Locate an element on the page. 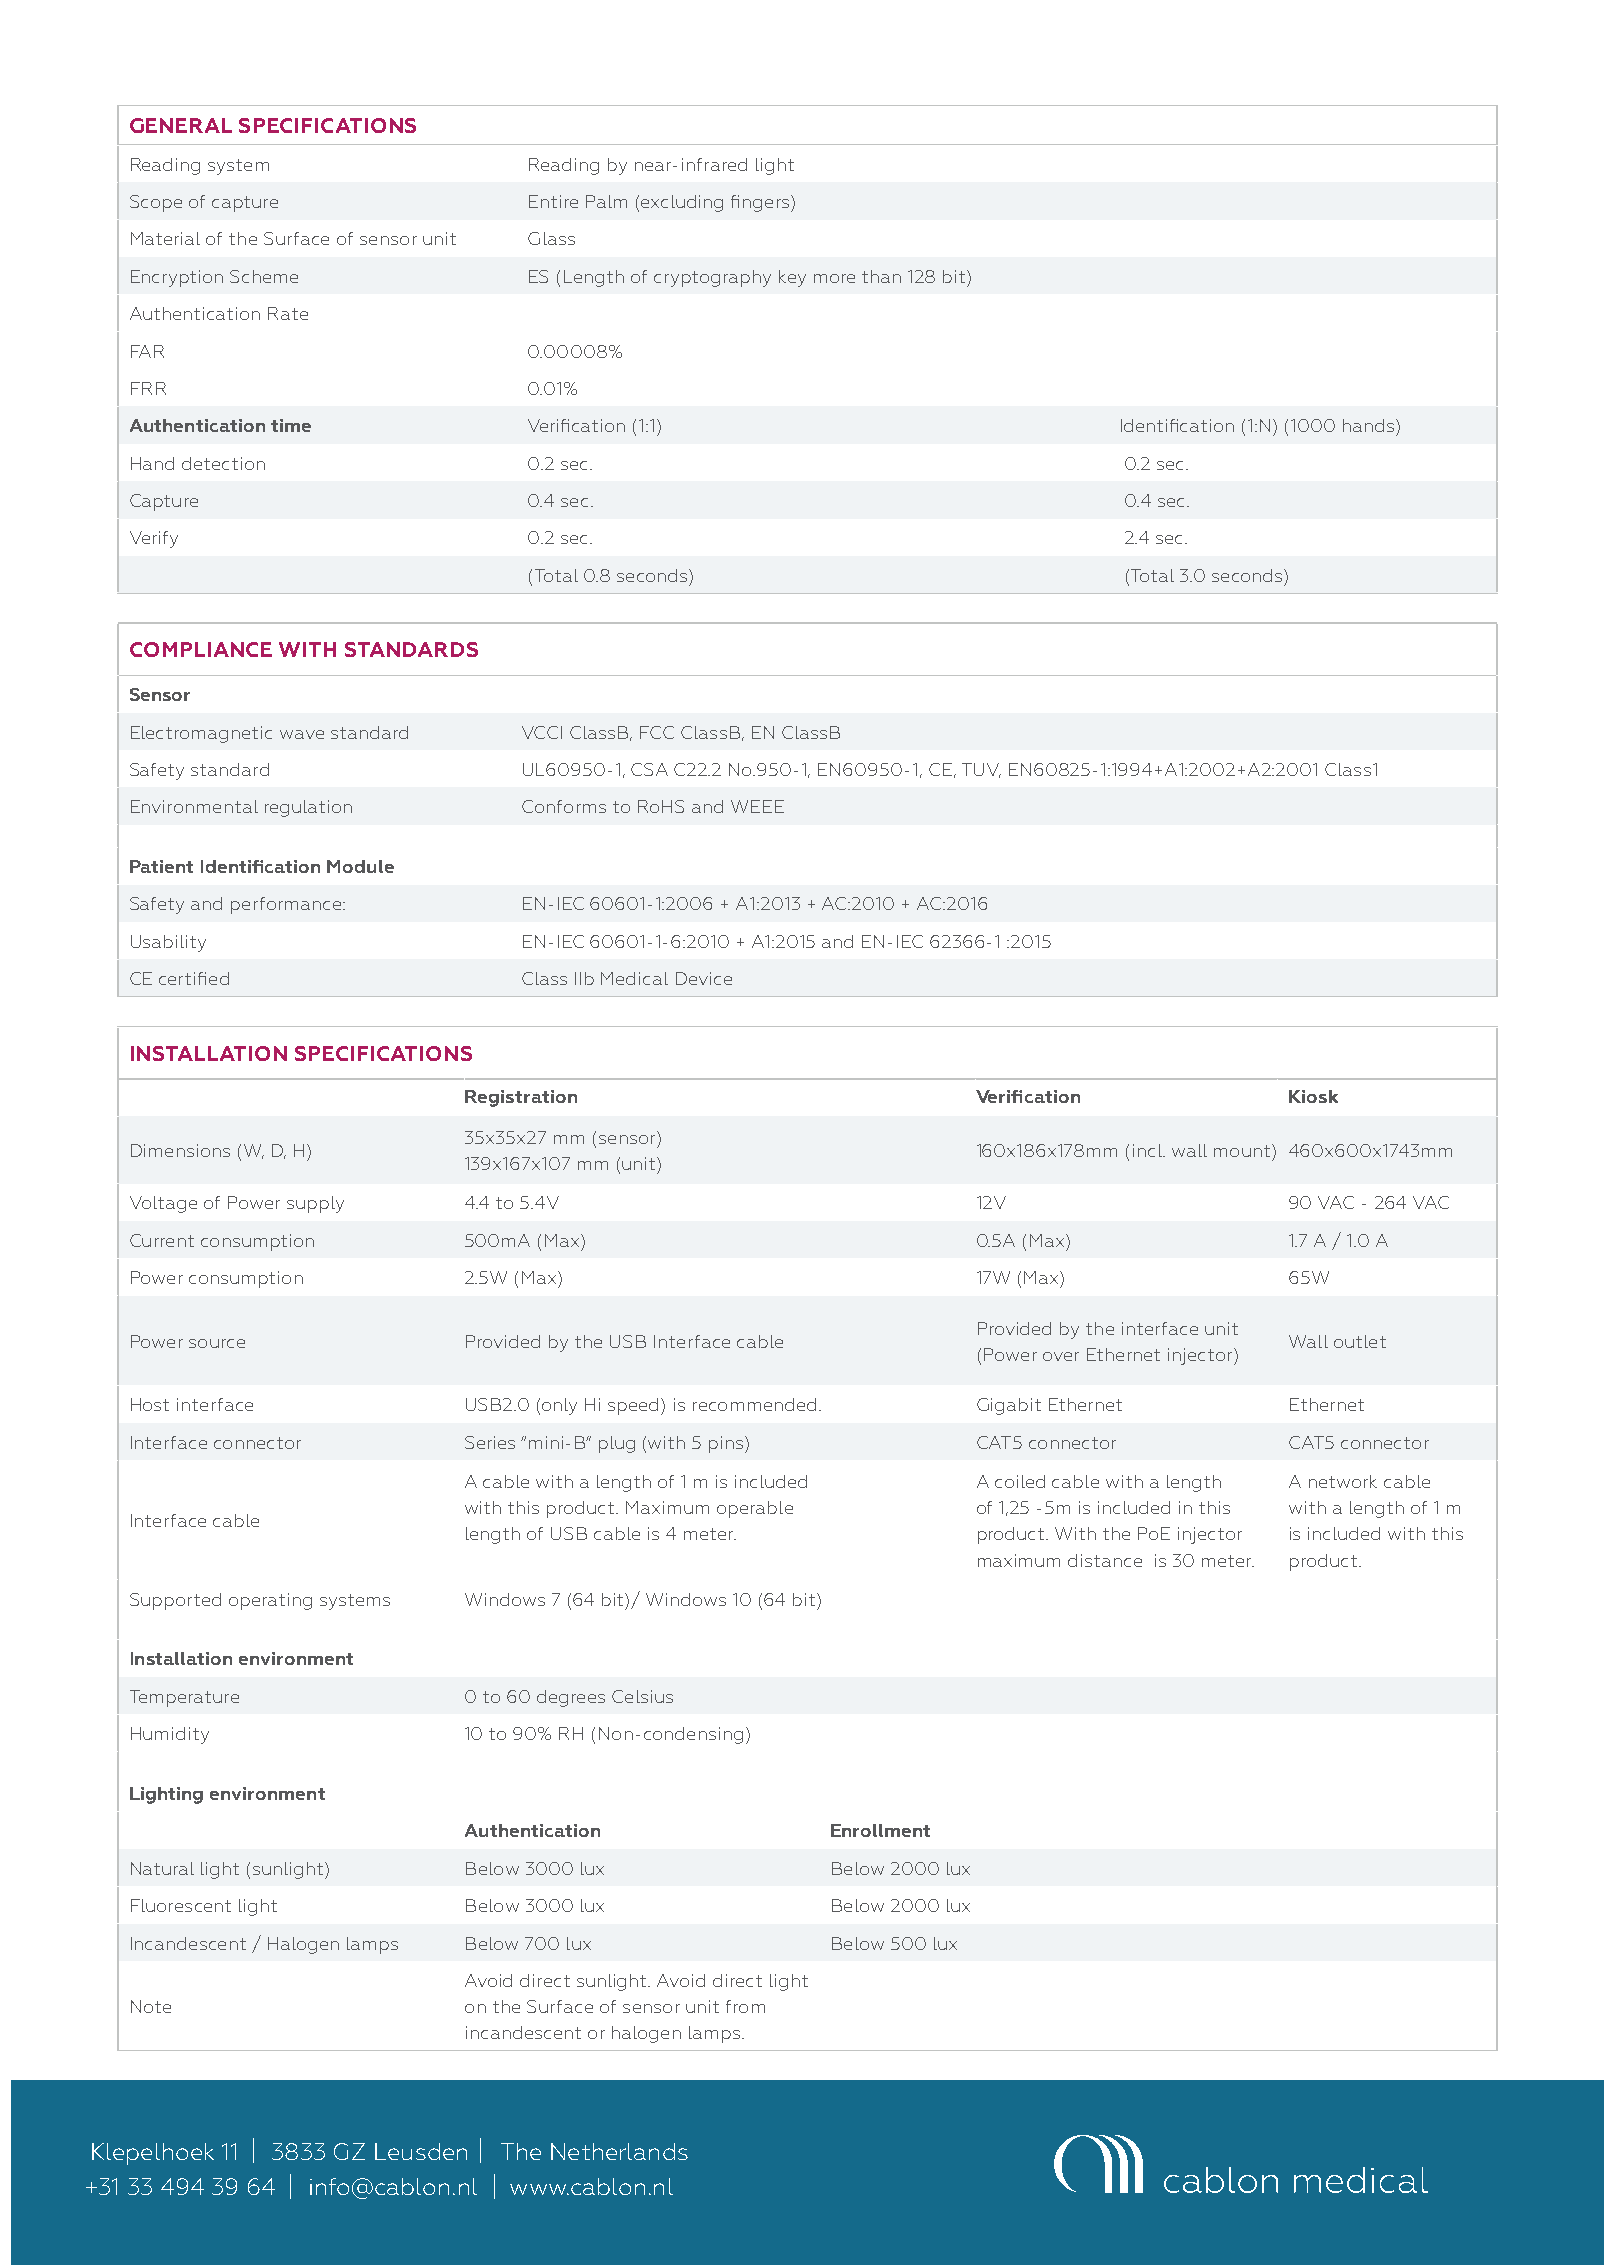 This image has width=1615, height=2265. Note is located at coordinates (151, 2006).
